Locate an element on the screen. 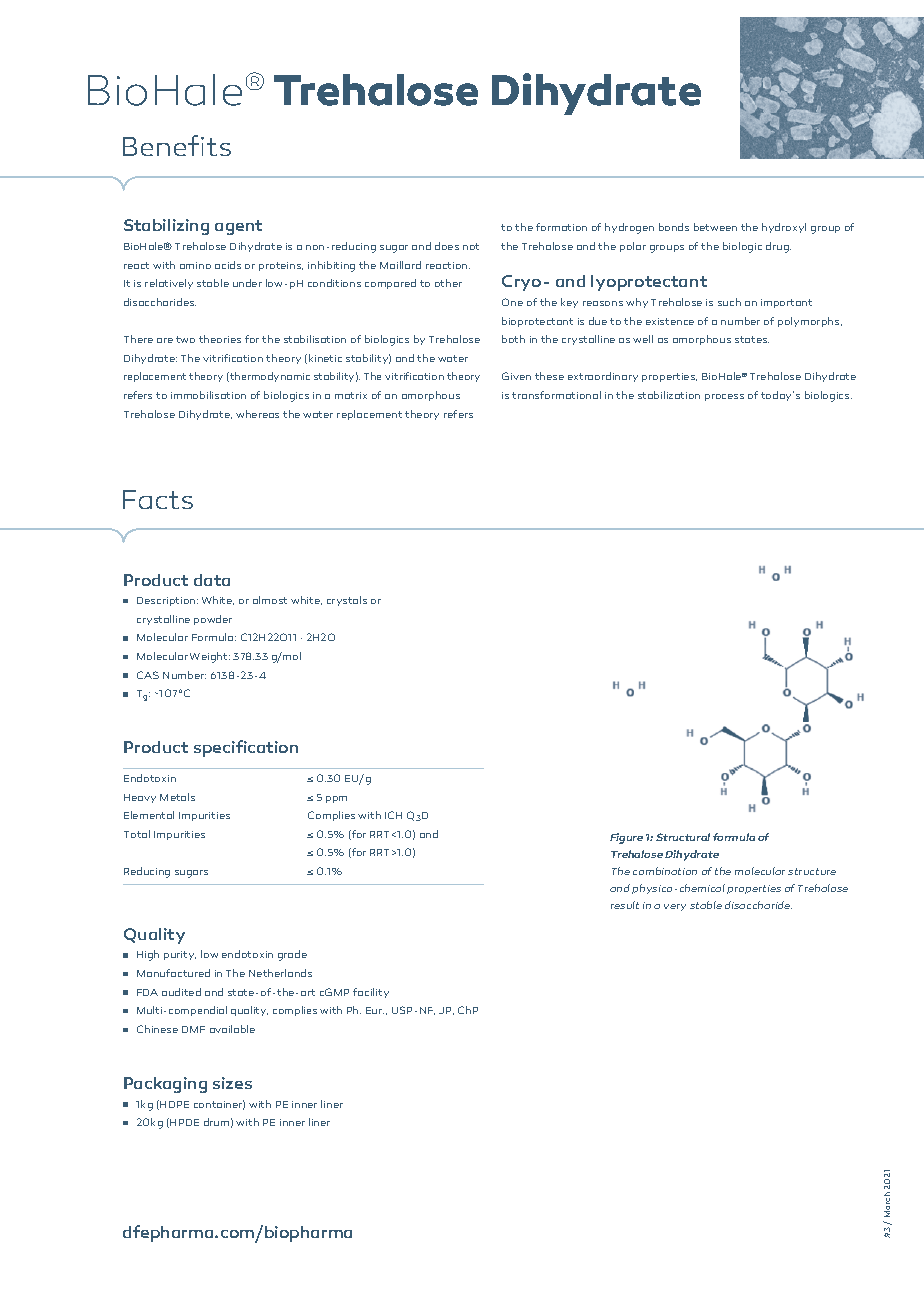 This screenshot has width=924, height=1308. specification is located at coordinates (246, 748).
